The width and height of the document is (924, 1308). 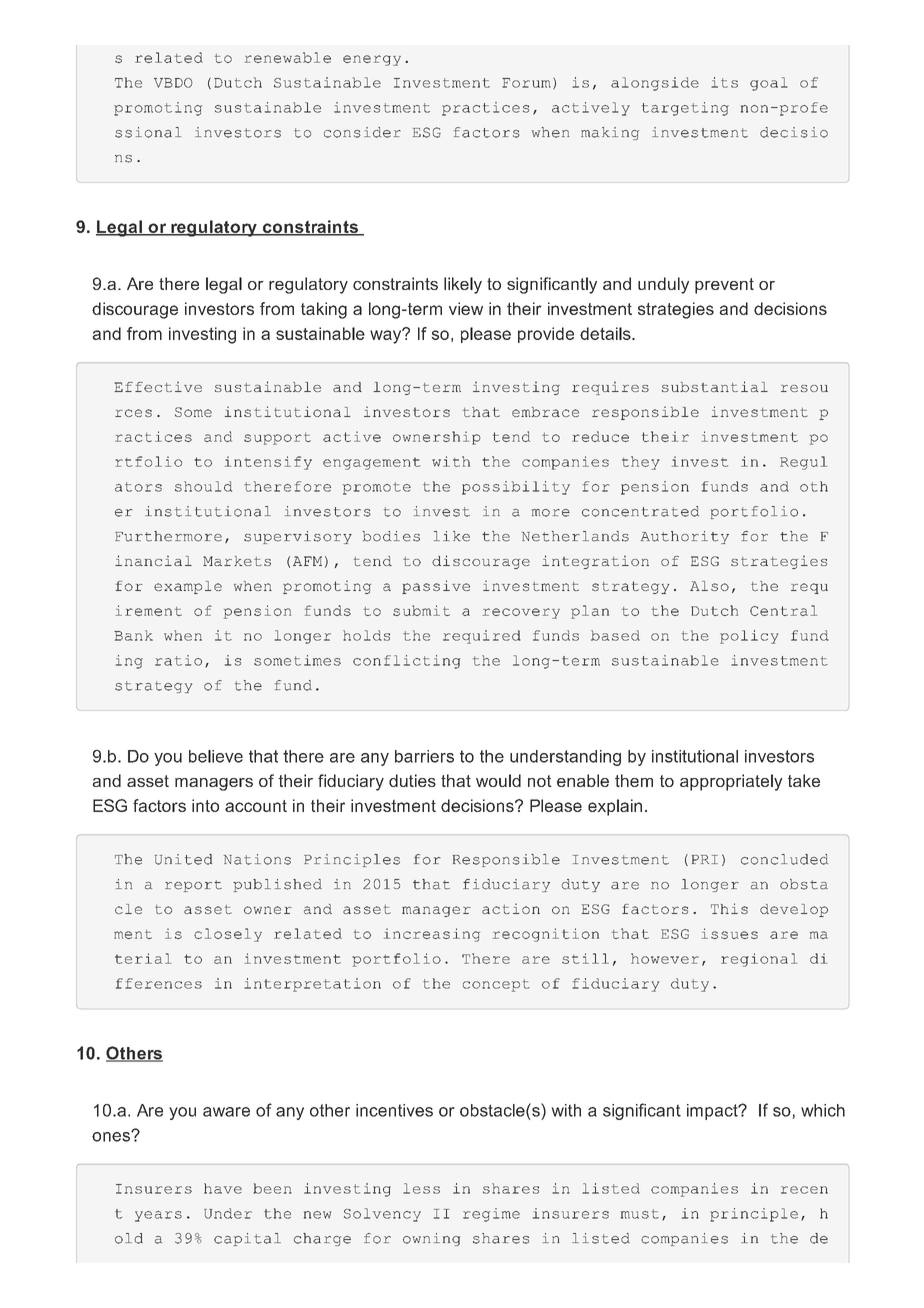 What do you see at coordinates (223, 1188) in the document?
I see `have` at bounding box center [223, 1188].
